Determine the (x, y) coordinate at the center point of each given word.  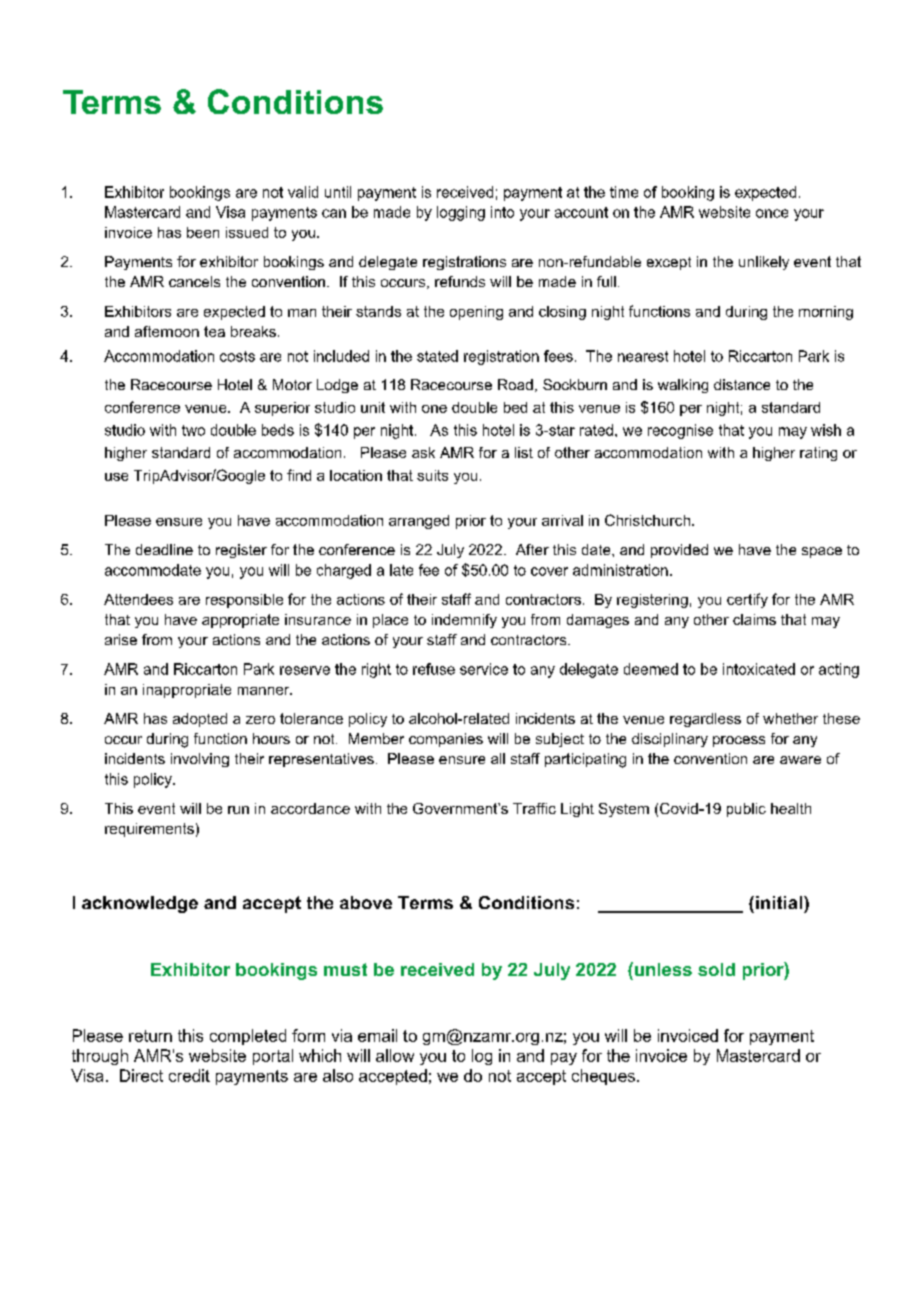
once (772, 213)
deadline (164, 549)
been (203, 232)
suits (432, 475)
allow (395, 1055)
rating (818, 454)
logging (461, 213)
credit (189, 1075)
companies (446, 740)
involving (200, 760)
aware (800, 760)
